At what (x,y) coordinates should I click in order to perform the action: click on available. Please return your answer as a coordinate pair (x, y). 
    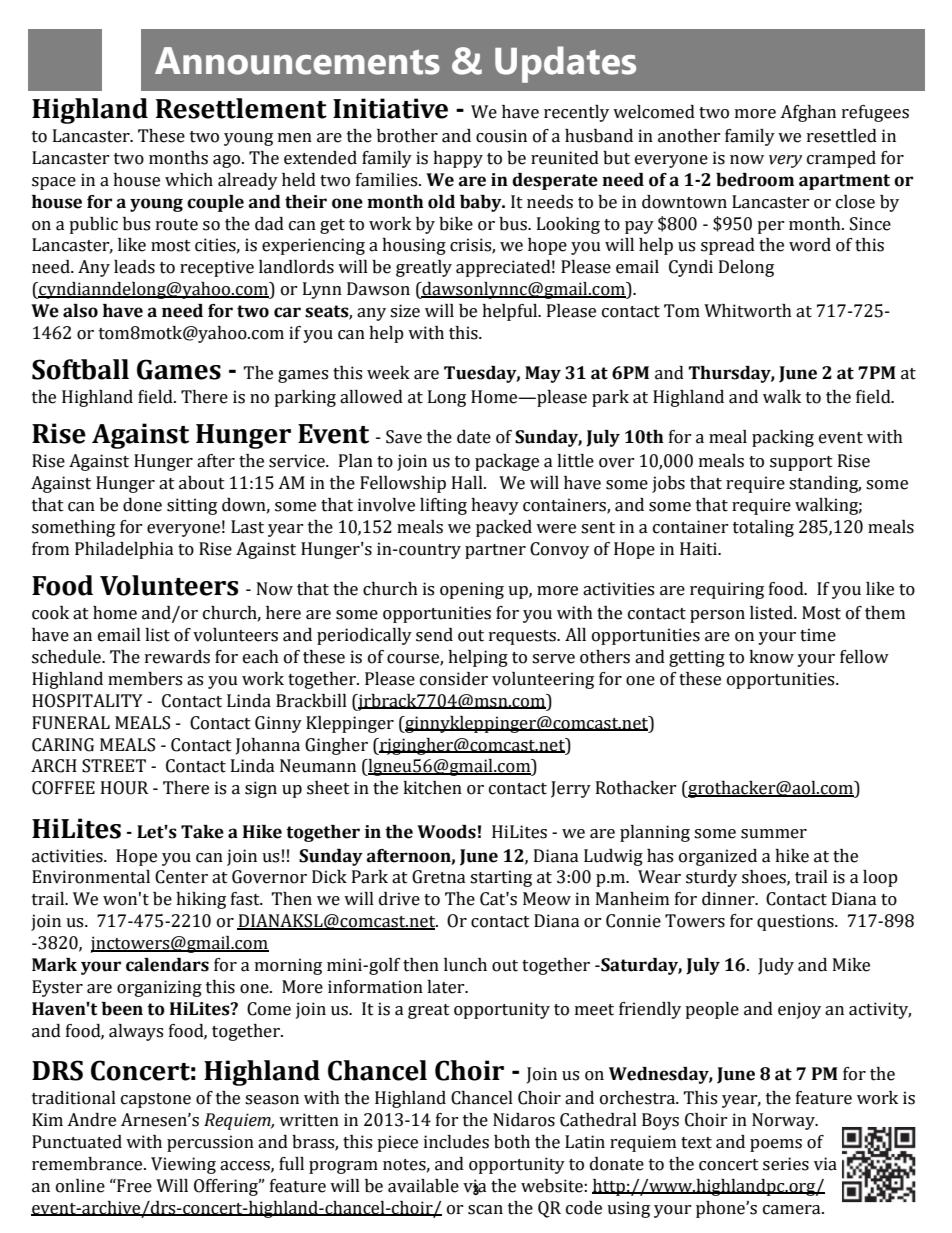
    Looking at the image, I should click on (423, 1186).
